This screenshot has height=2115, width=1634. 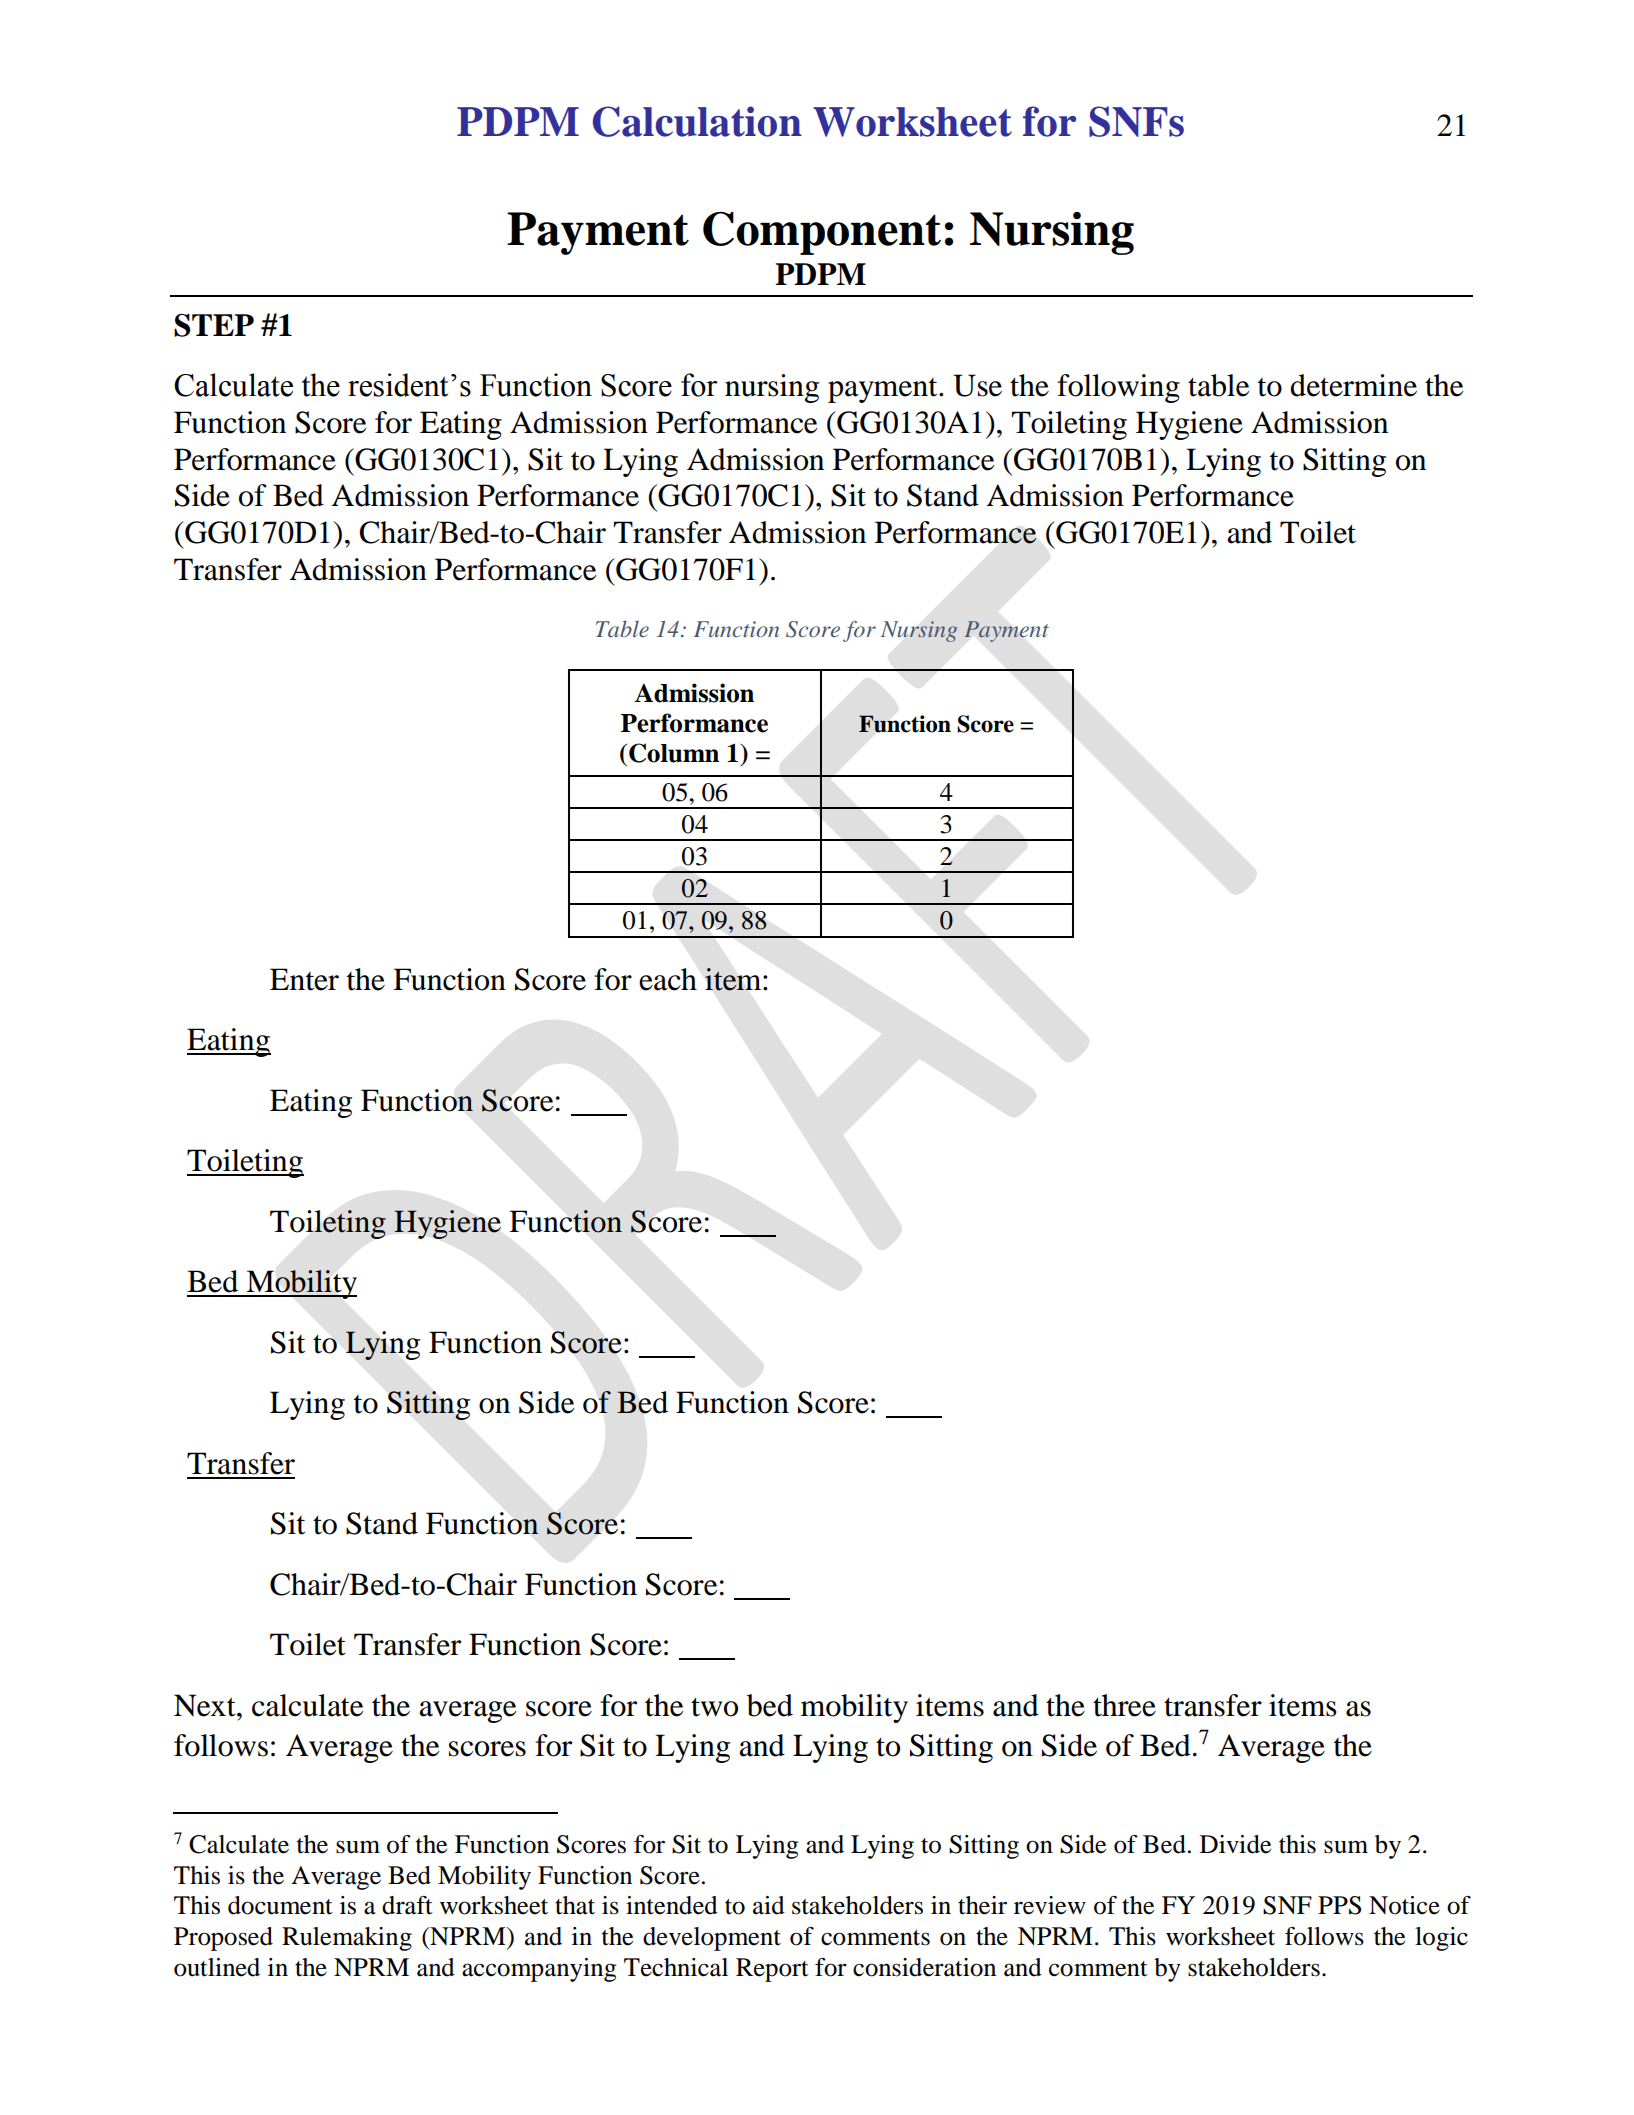 I want to click on Component, so click(x=822, y=233).
